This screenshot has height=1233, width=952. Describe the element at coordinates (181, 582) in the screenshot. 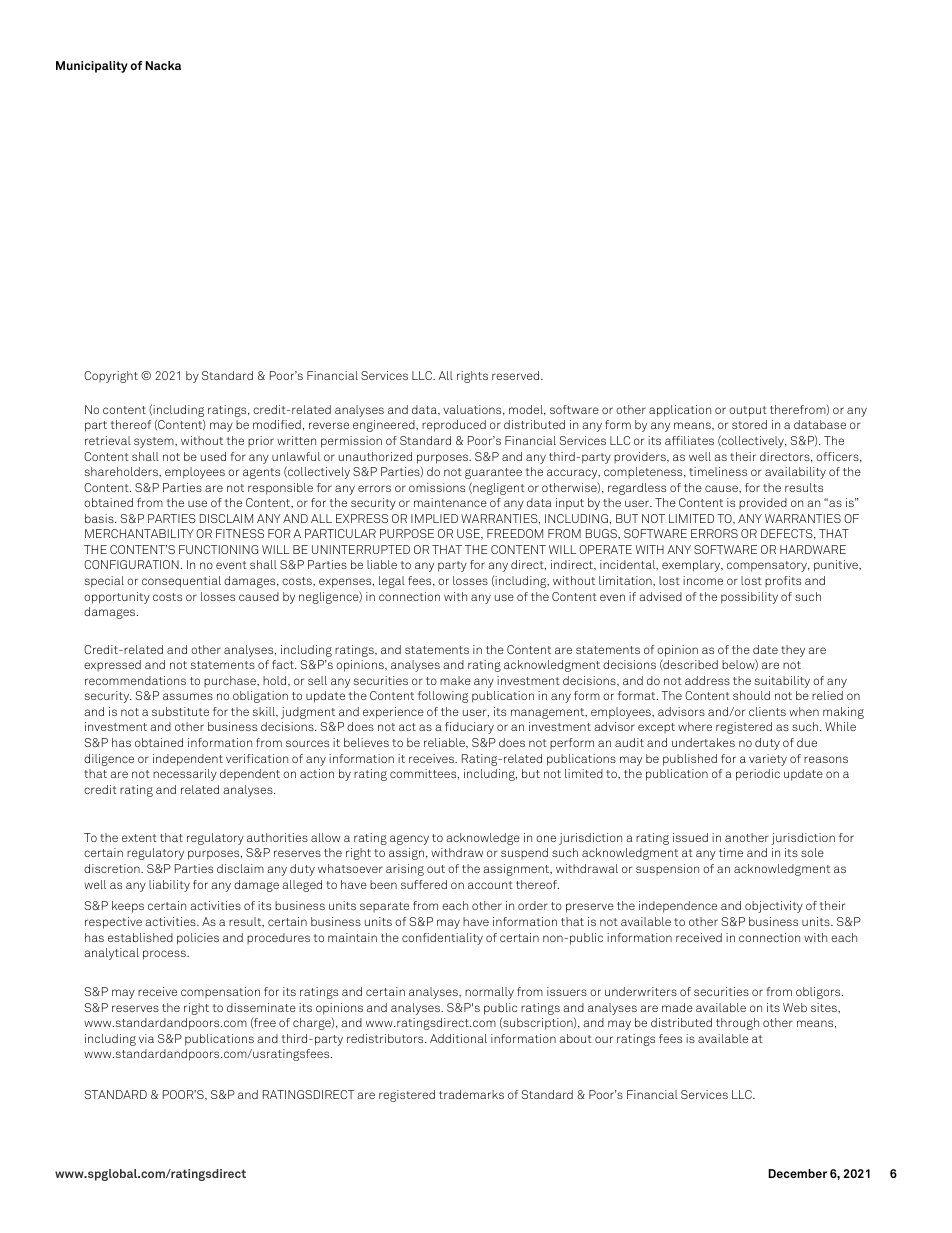

I see `consequential` at that location.
